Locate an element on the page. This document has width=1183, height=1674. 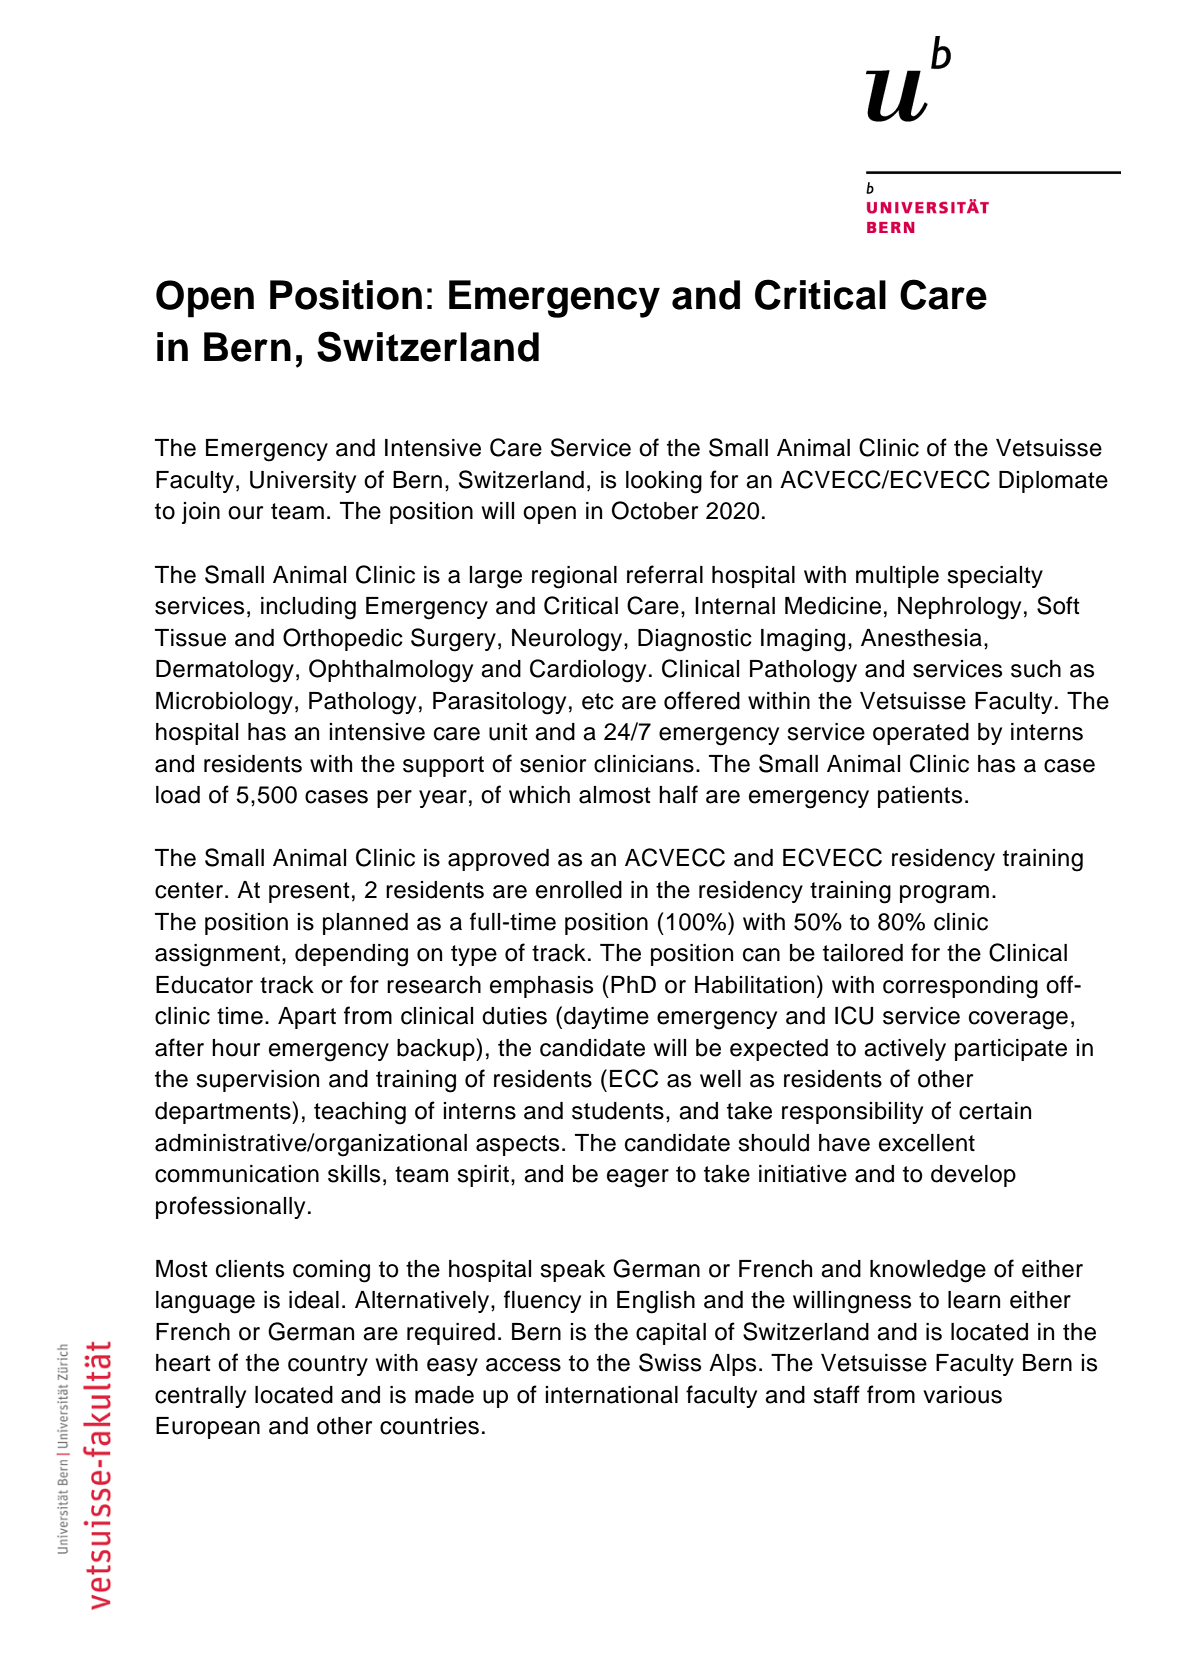
country is located at coordinates (328, 1365).
